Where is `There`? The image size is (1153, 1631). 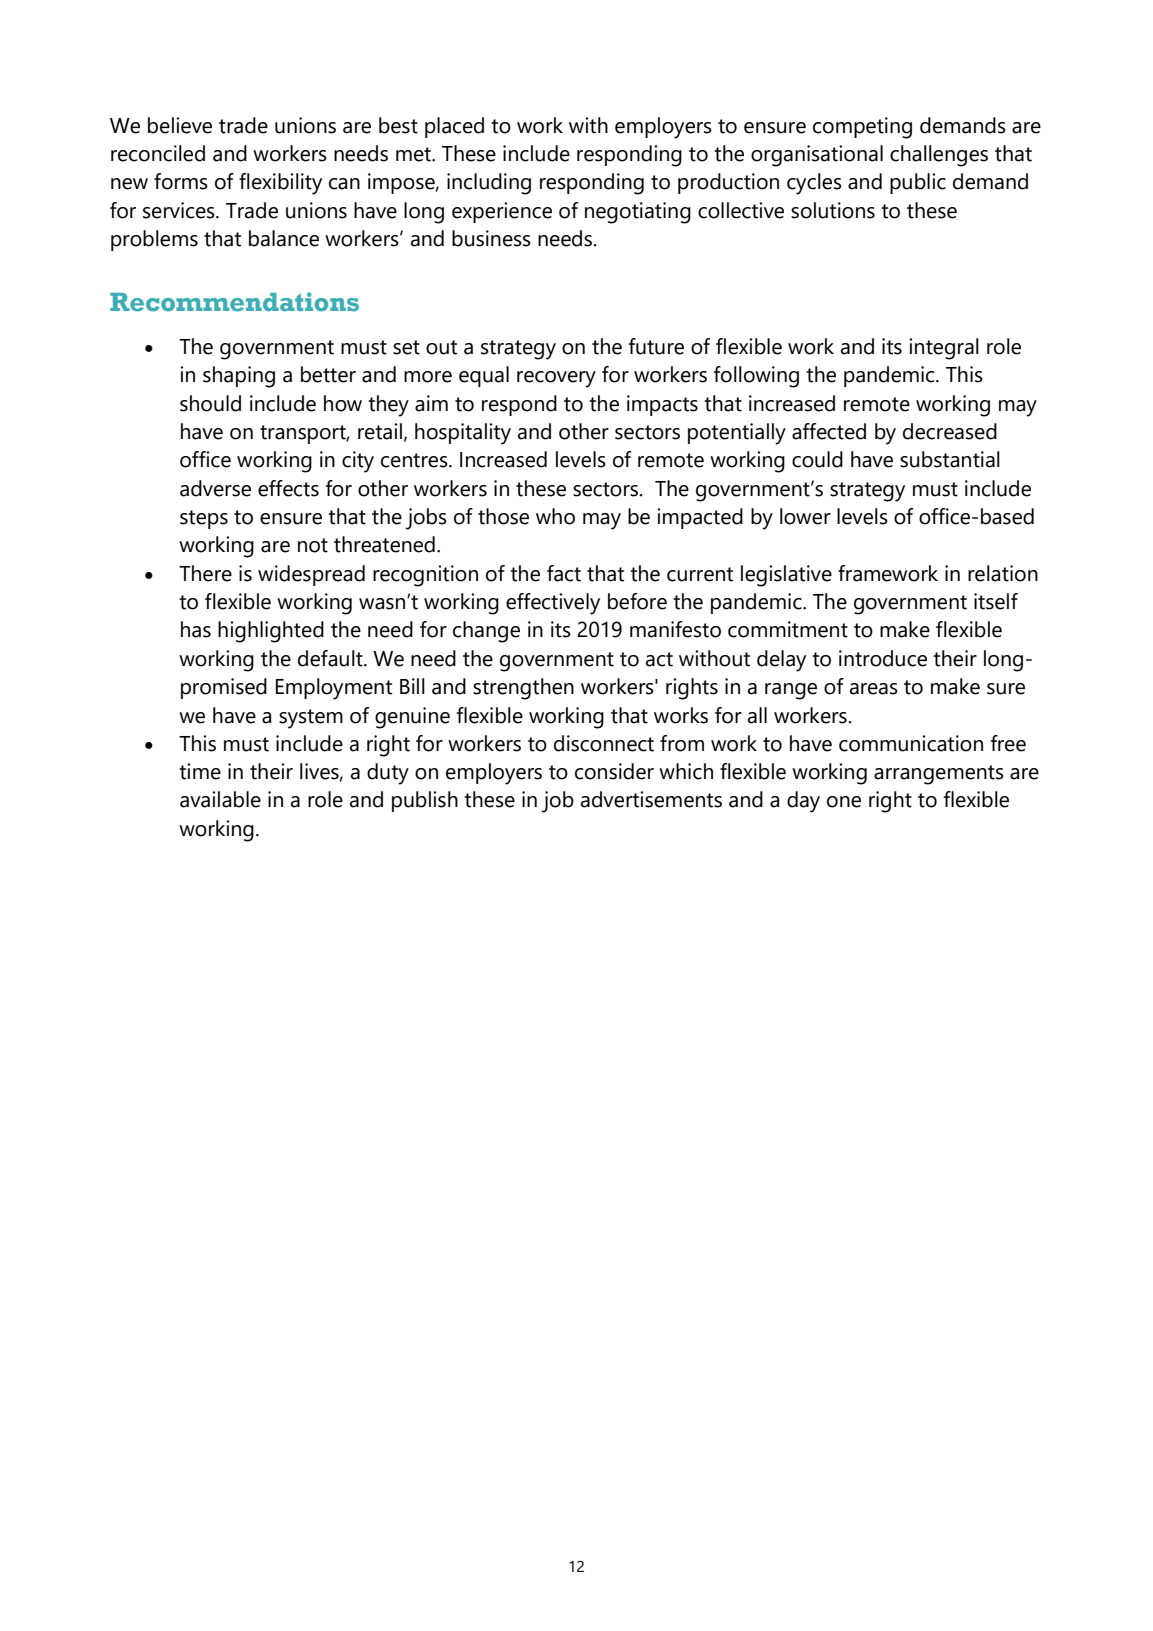 There is located at coordinates (205, 573).
